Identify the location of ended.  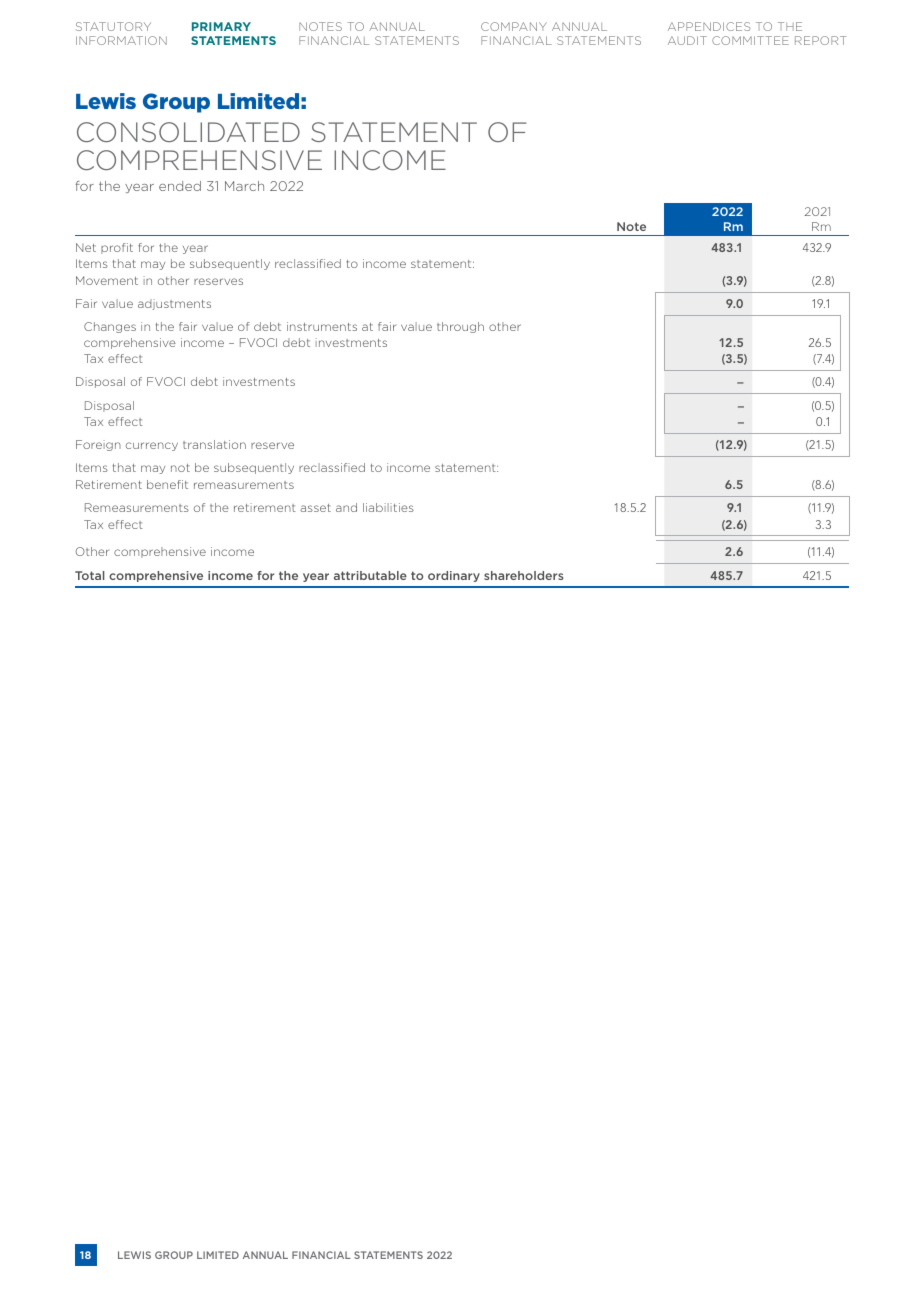
(180, 186).
